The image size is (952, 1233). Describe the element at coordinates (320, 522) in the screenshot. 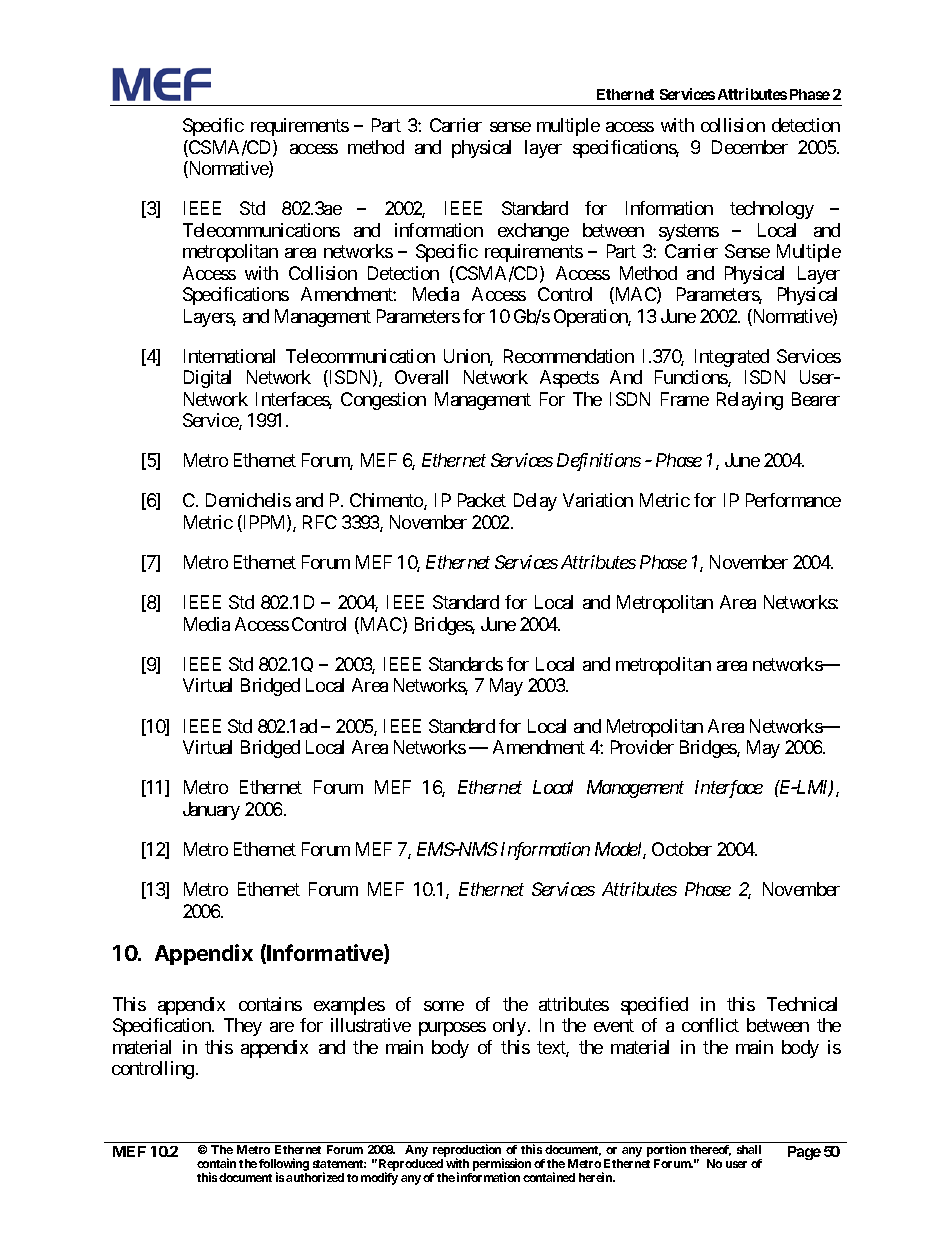

I see `RFC` at that location.
